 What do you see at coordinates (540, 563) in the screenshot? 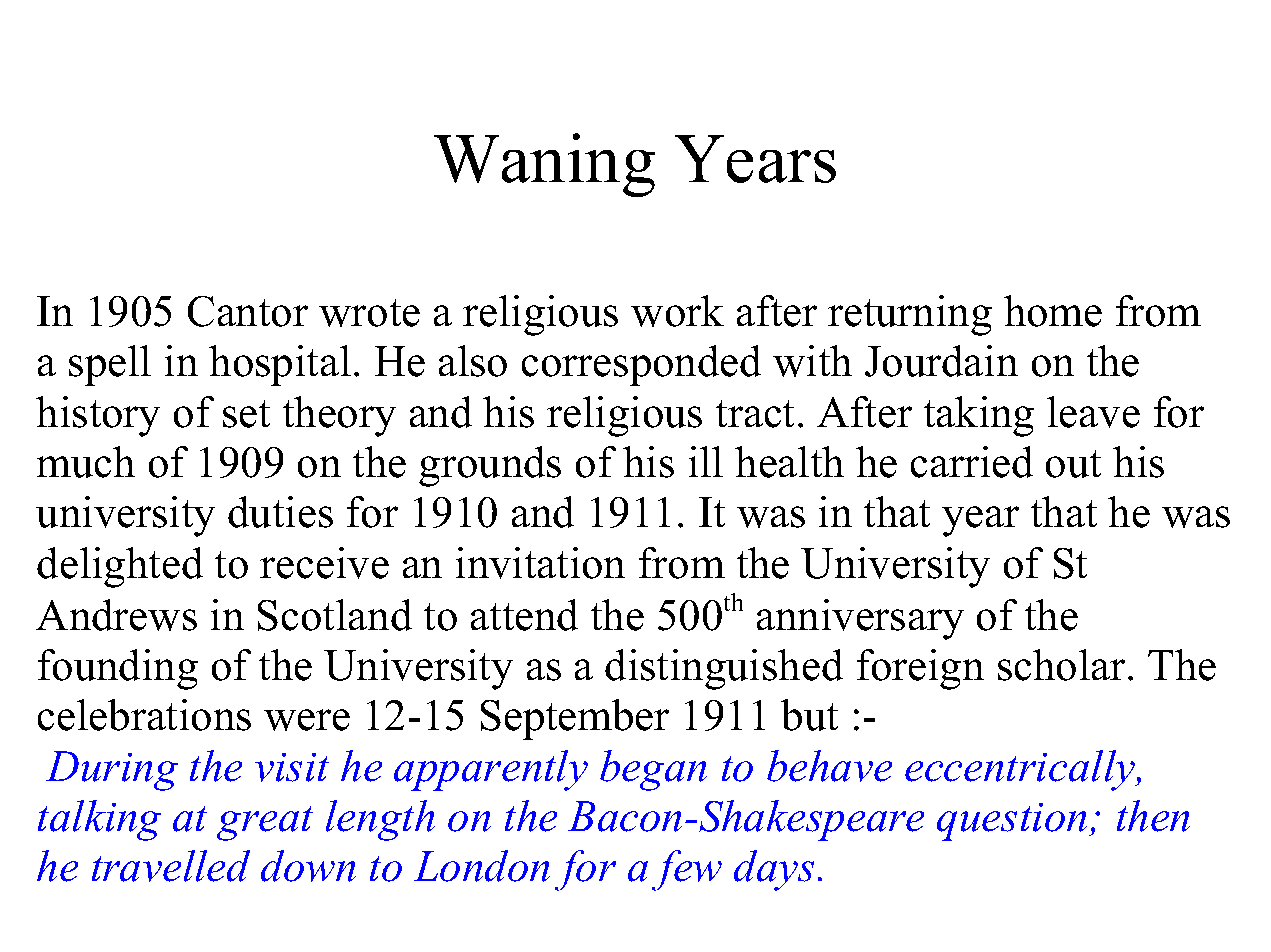
I see `invitation` at bounding box center [540, 563].
